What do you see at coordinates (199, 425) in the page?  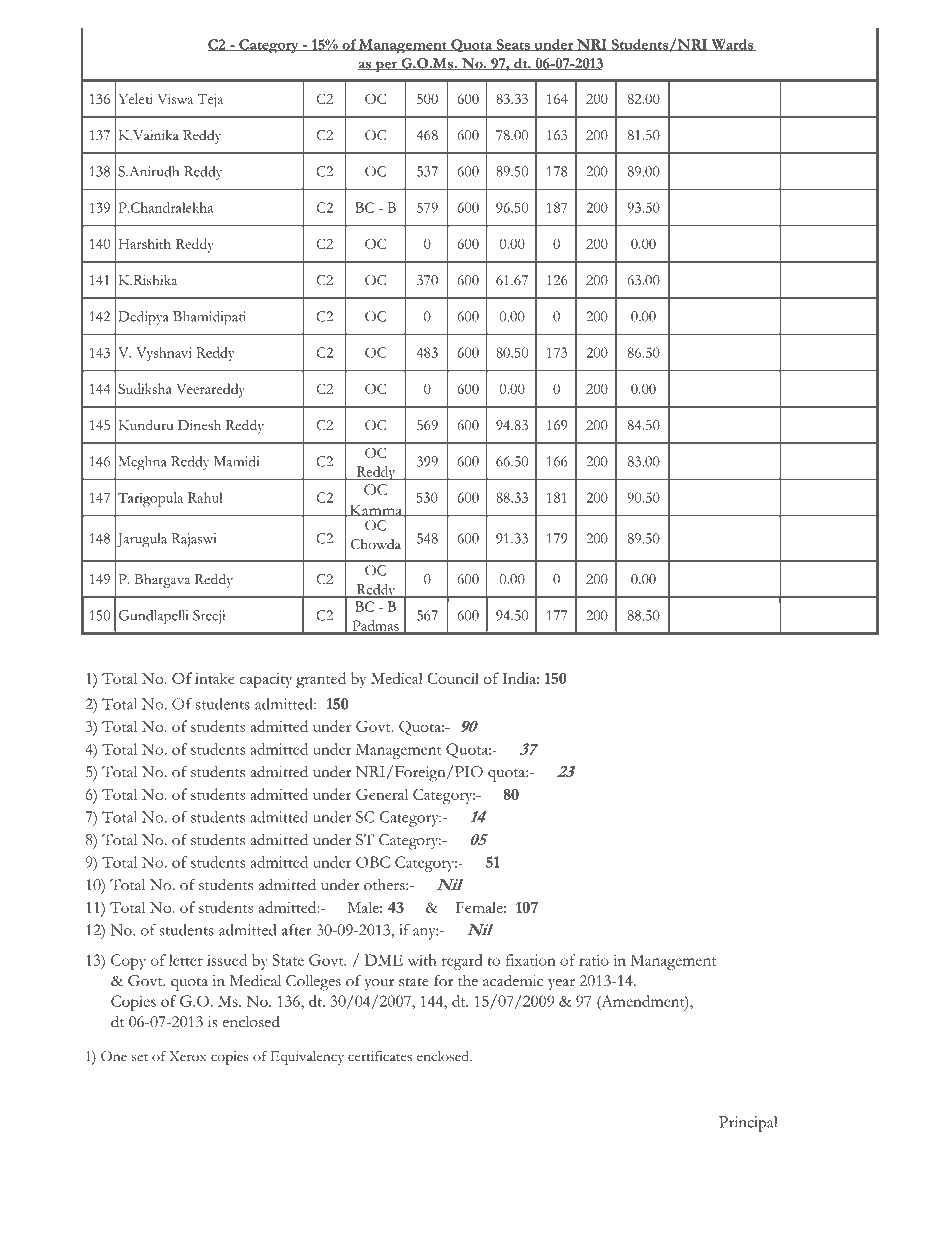 I see `Dinesh` at bounding box center [199, 425].
